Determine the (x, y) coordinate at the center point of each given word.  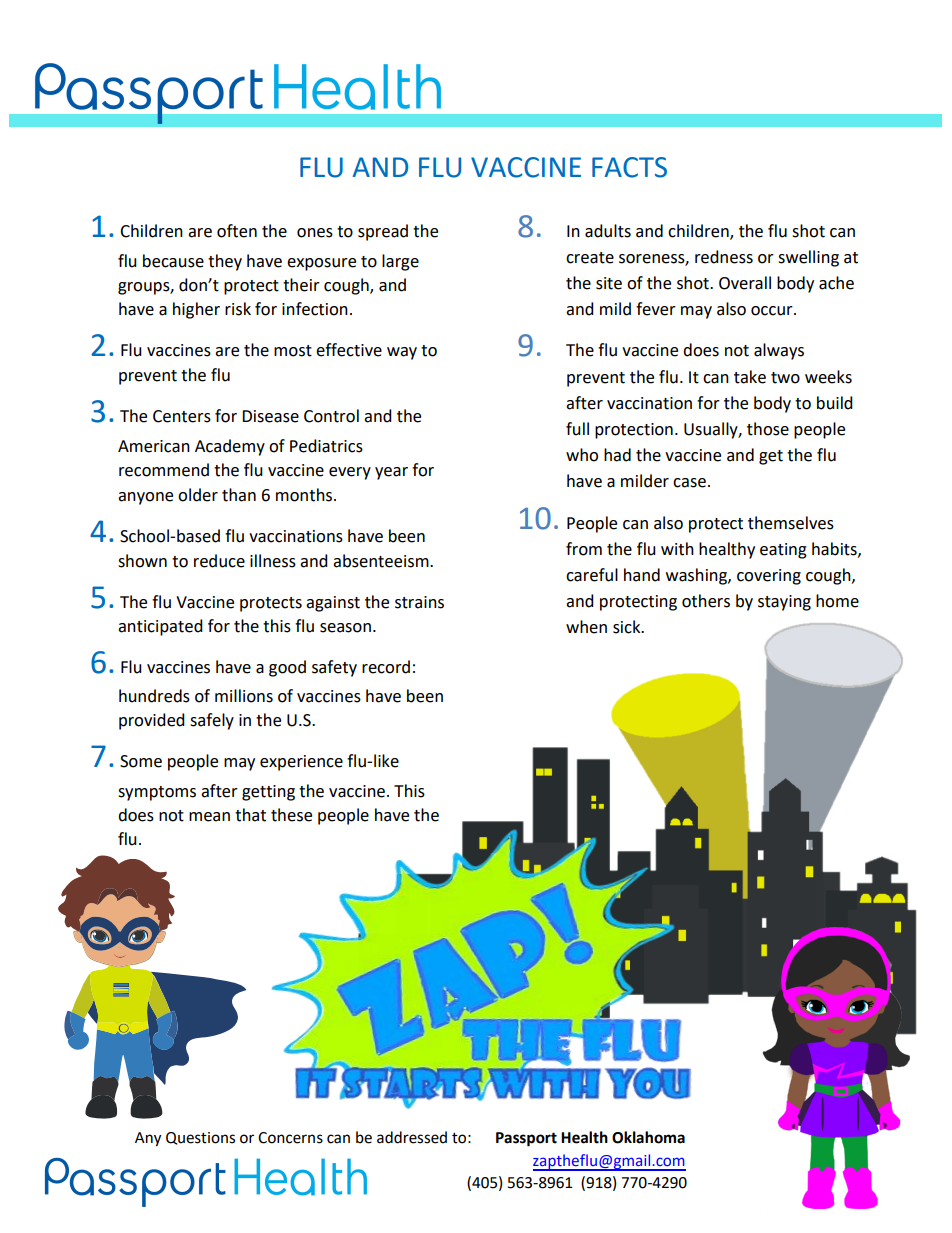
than (239, 495)
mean (209, 817)
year (391, 473)
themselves (791, 523)
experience (301, 763)
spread (383, 232)
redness (724, 257)
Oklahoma (648, 1137)
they (225, 262)
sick (628, 627)
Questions (200, 1138)
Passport (526, 1139)
